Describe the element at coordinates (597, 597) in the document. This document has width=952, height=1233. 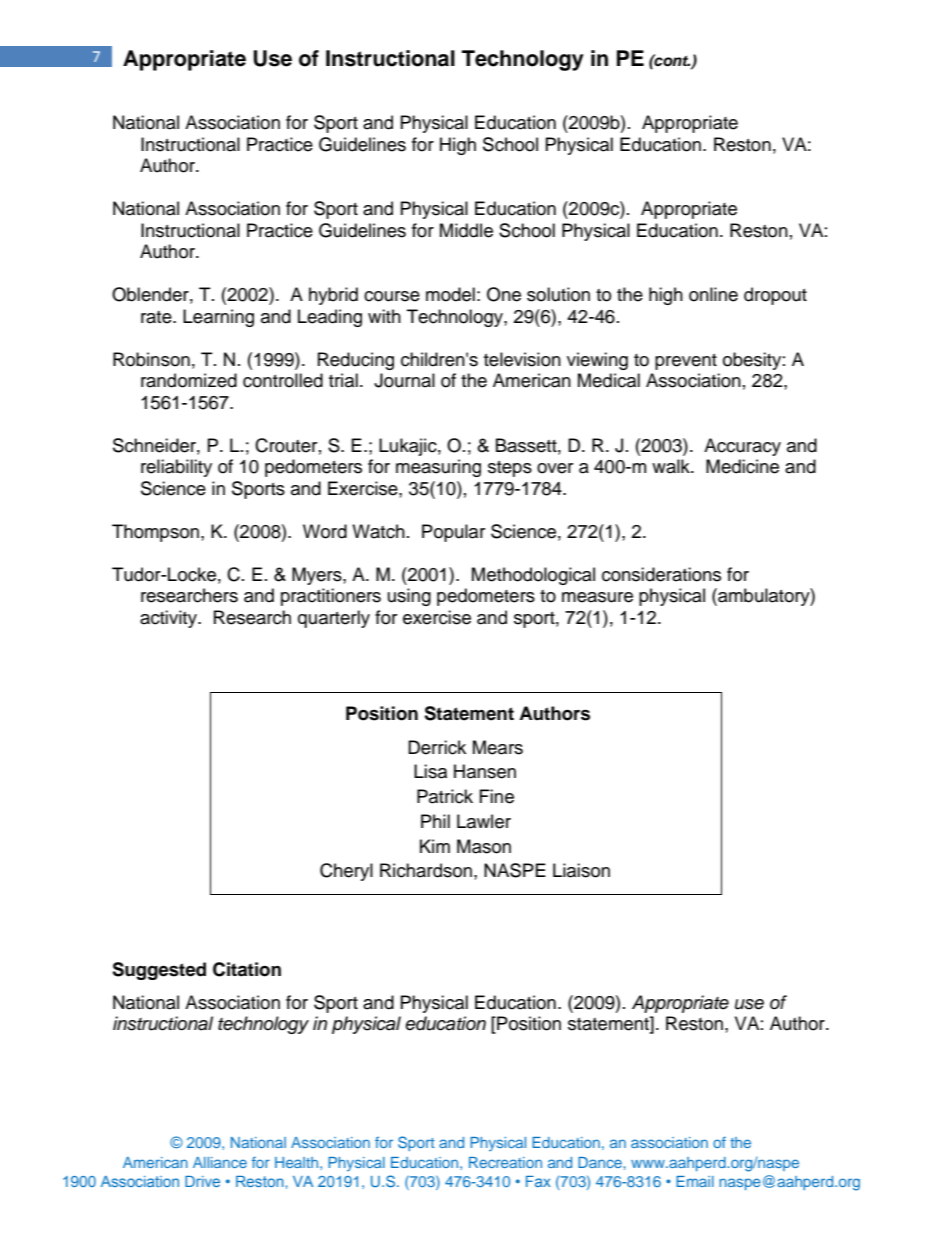
I see `measure` at that location.
